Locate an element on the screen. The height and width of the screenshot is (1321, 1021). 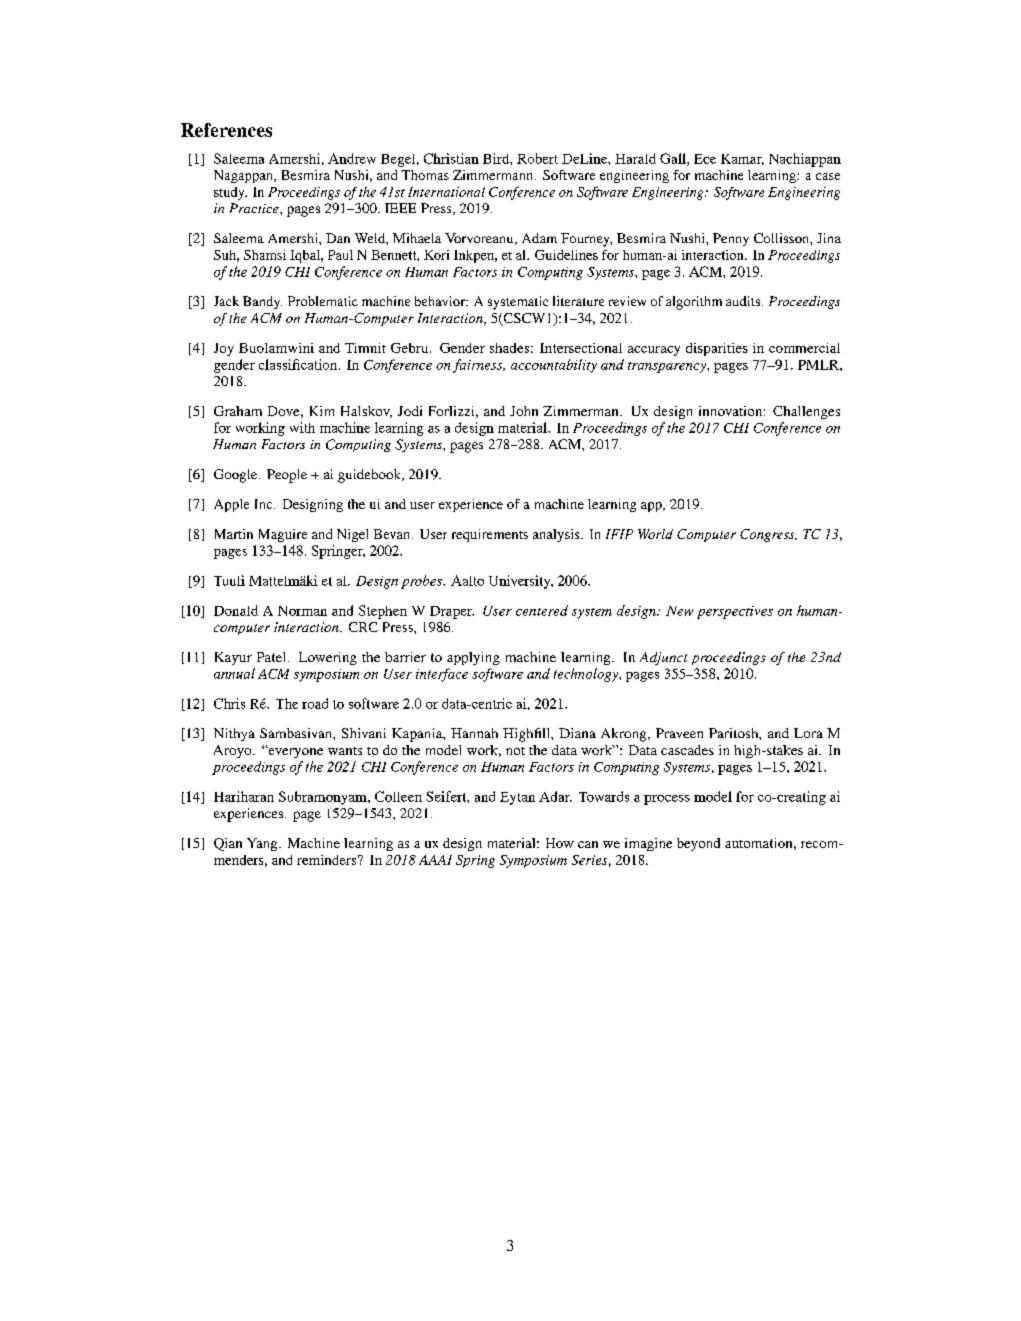
Ece is located at coordinates (705, 159).
